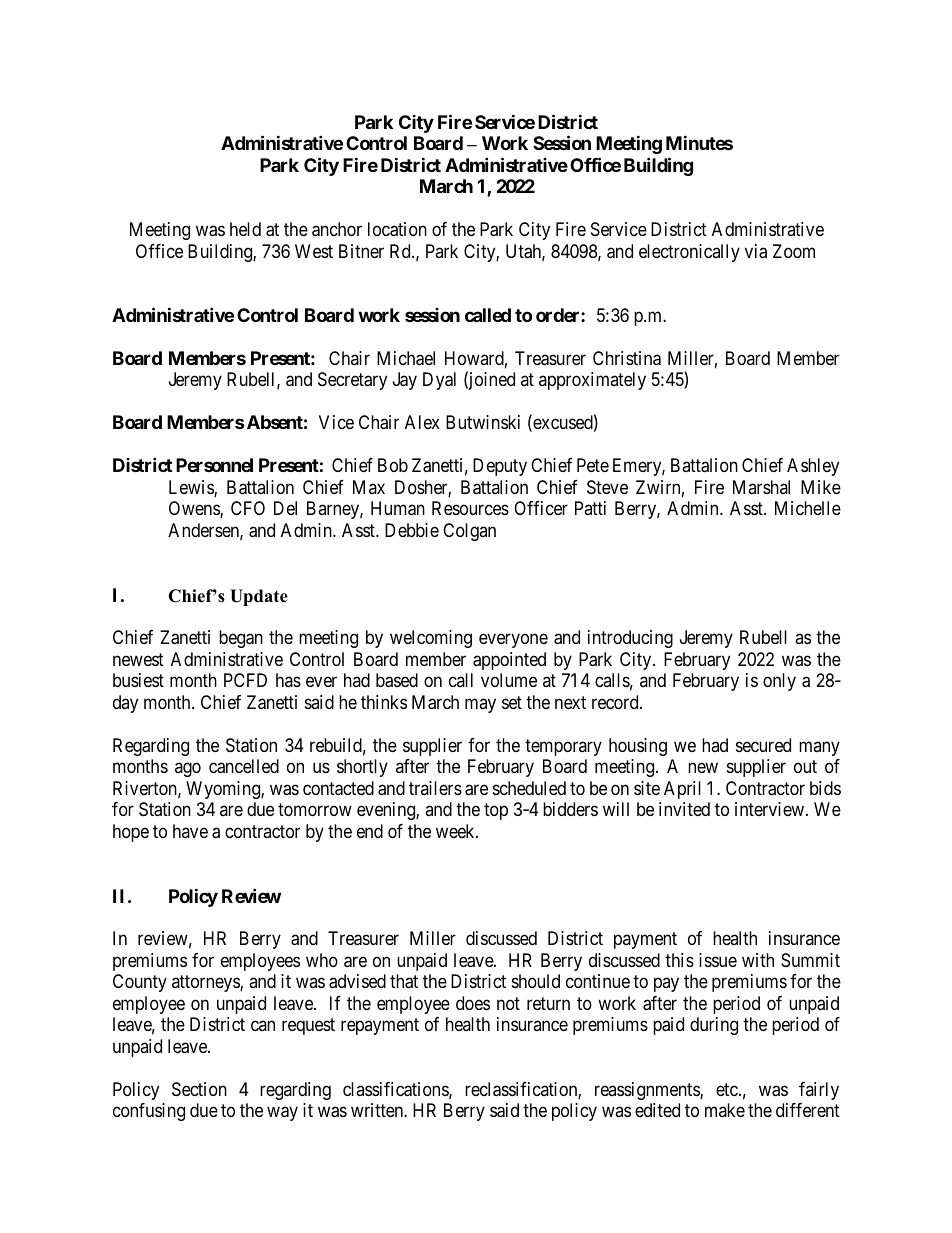 This page has height=1233, width=952. Describe the element at coordinates (397, 229) in the page. I see `location` at that location.
